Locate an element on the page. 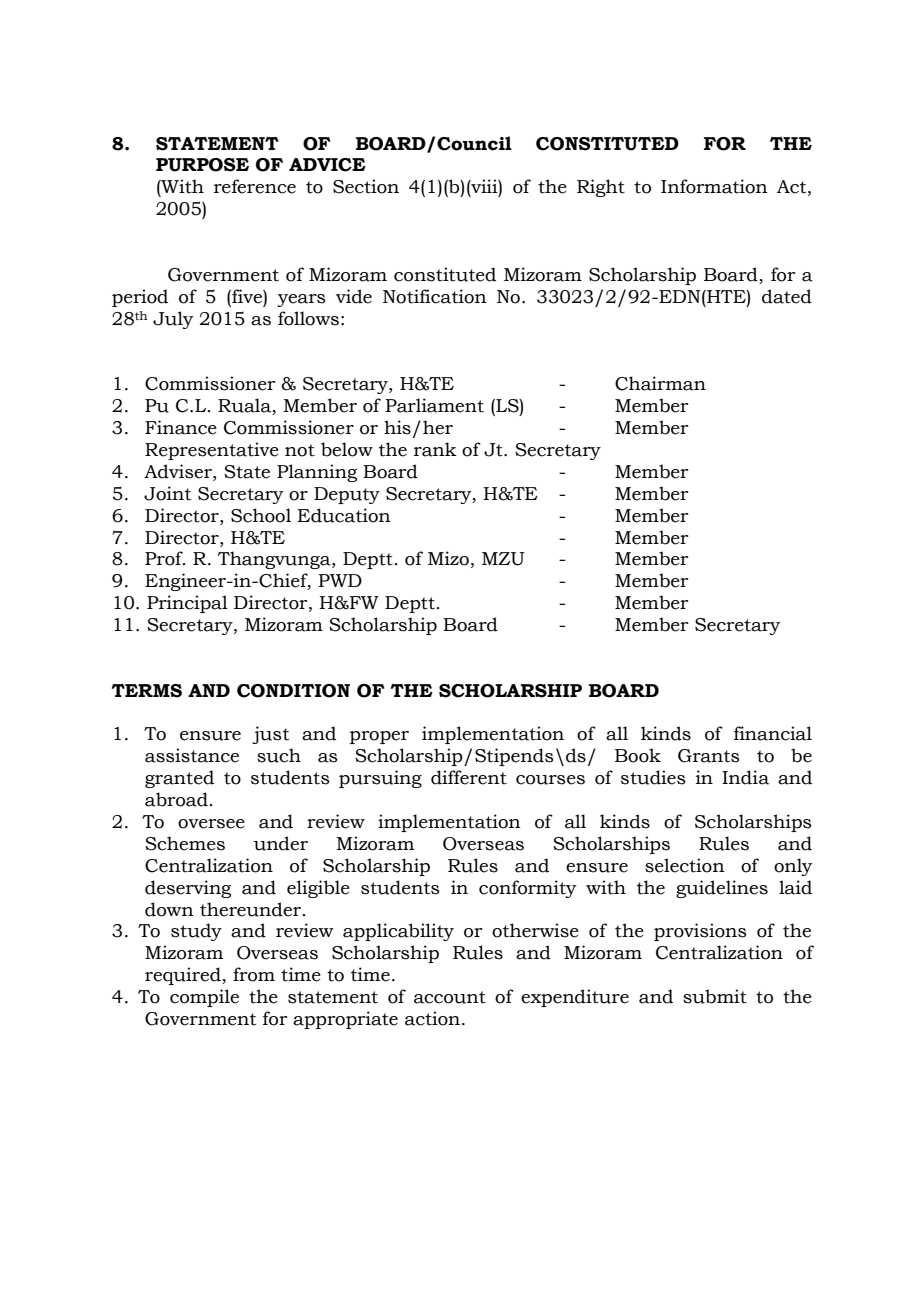 The height and width of the document is (1308, 924). Chairman is located at coordinates (660, 383).
